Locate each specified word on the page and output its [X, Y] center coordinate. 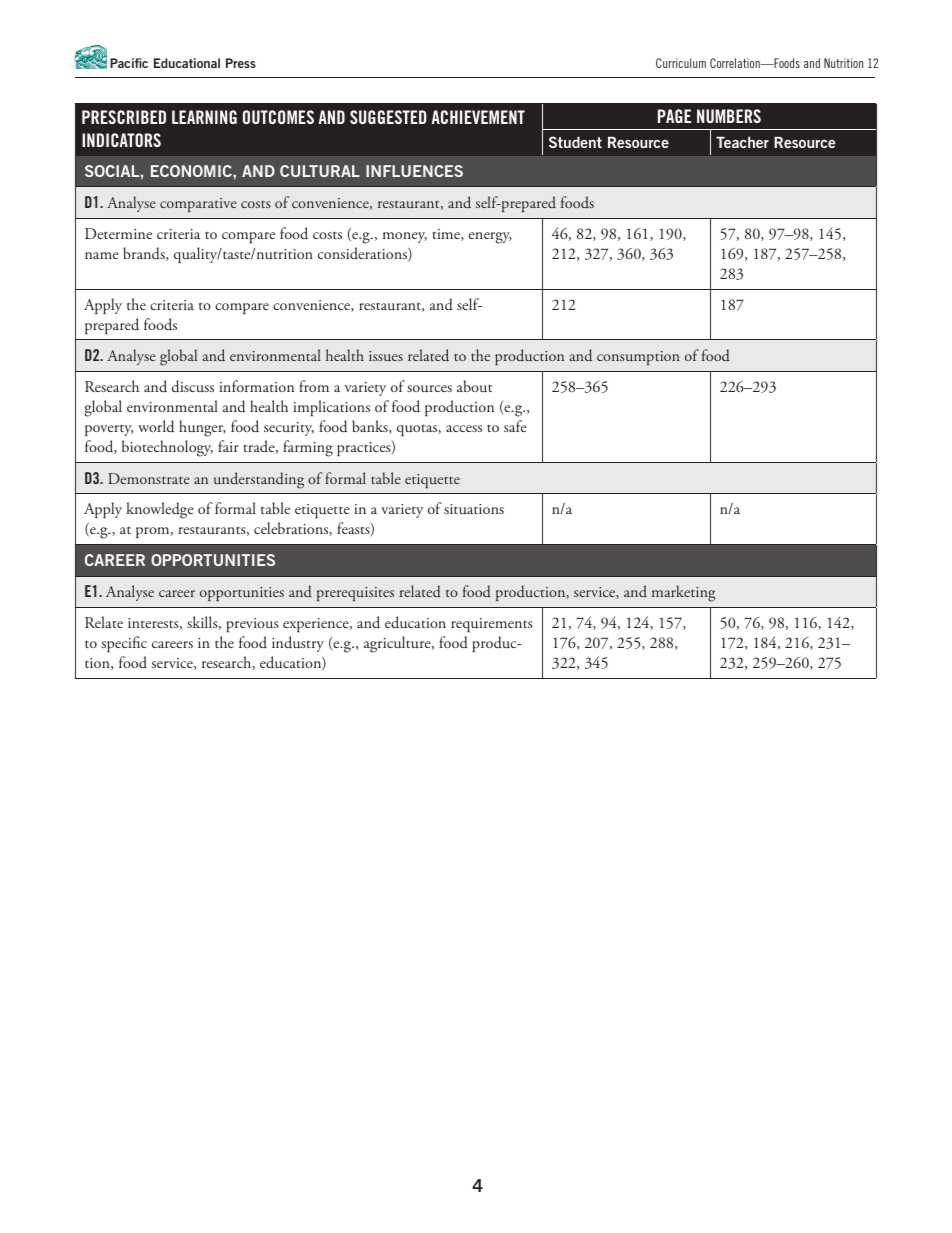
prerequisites [355, 594]
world [156, 426]
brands [145, 254]
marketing [683, 593]
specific [124, 644]
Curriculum [681, 63]
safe [515, 426]
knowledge [160, 510]
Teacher [742, 142]
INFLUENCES [414, 171]
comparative [198, 205]
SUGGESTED [388, 117]
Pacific [129, 63]
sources [429, 389]
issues [386, 356]
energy [490, 238]
